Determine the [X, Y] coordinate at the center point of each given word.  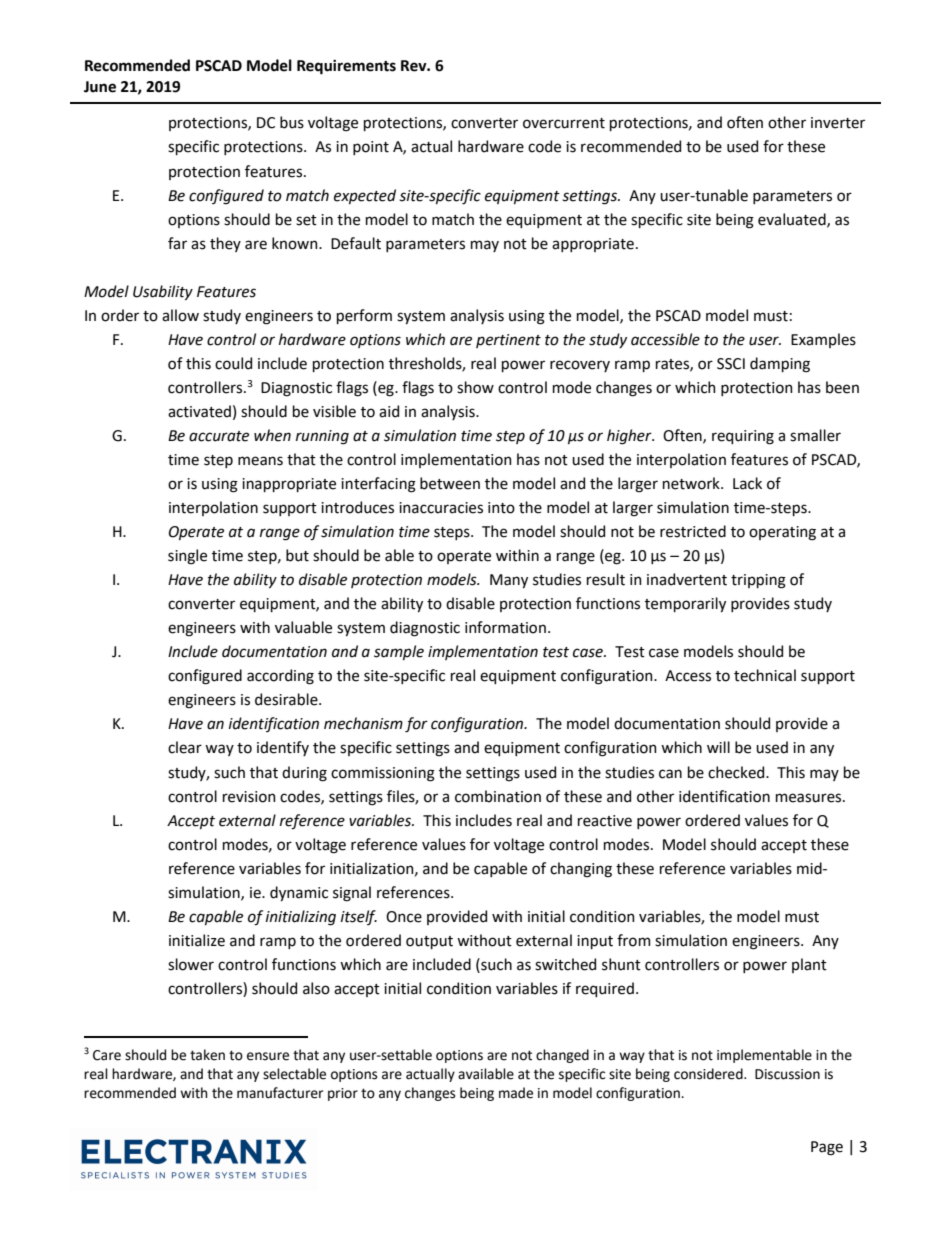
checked [737, 772]
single [187, 557]
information [505, 627]
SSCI [731, 364]
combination [498, 796]
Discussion [787, 1074]
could [233, 363]
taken [207, 1055]
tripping [758, 581]
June [100, 87]
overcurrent [564, 123]
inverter [838, 123]
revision [249, 797]
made [516, 1093]
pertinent [508, 341]
